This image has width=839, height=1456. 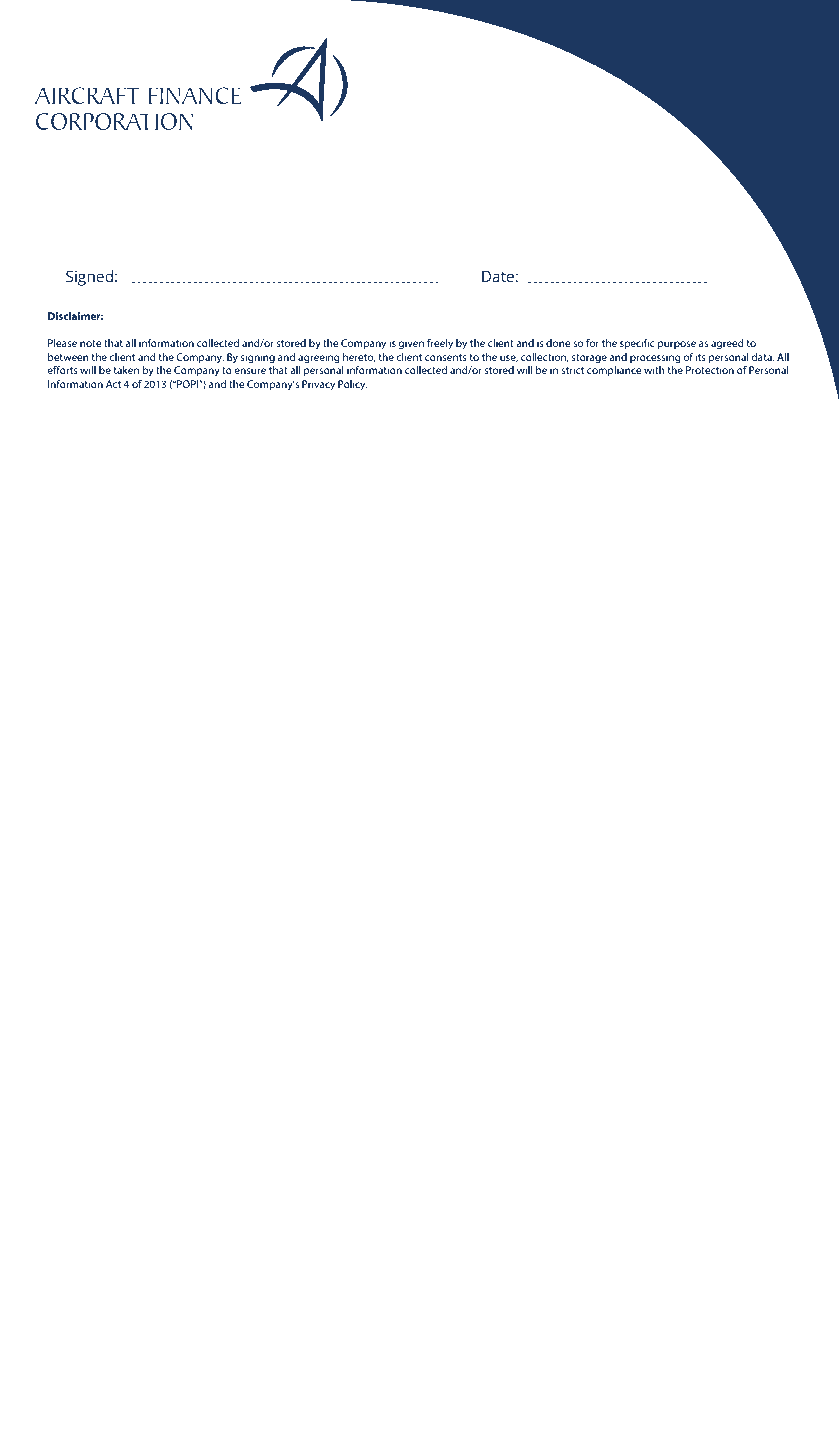 What do you see at coordinates (558, 343) in the image?
I see `done` at bounding box center [558, 343].
